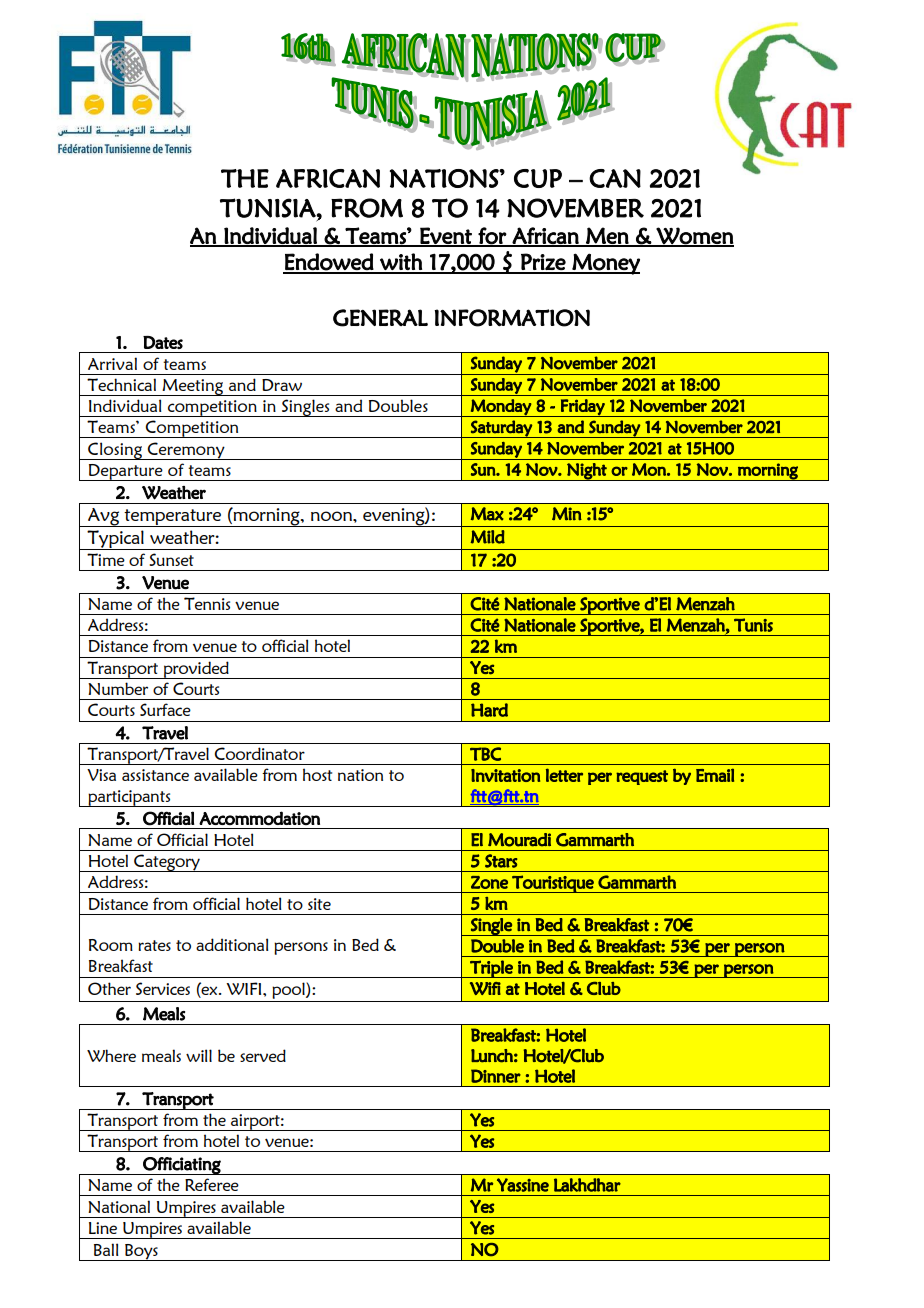 The height and width of the screenshot is (1308, 924). I want to click on Dates, so click(163, 342).
